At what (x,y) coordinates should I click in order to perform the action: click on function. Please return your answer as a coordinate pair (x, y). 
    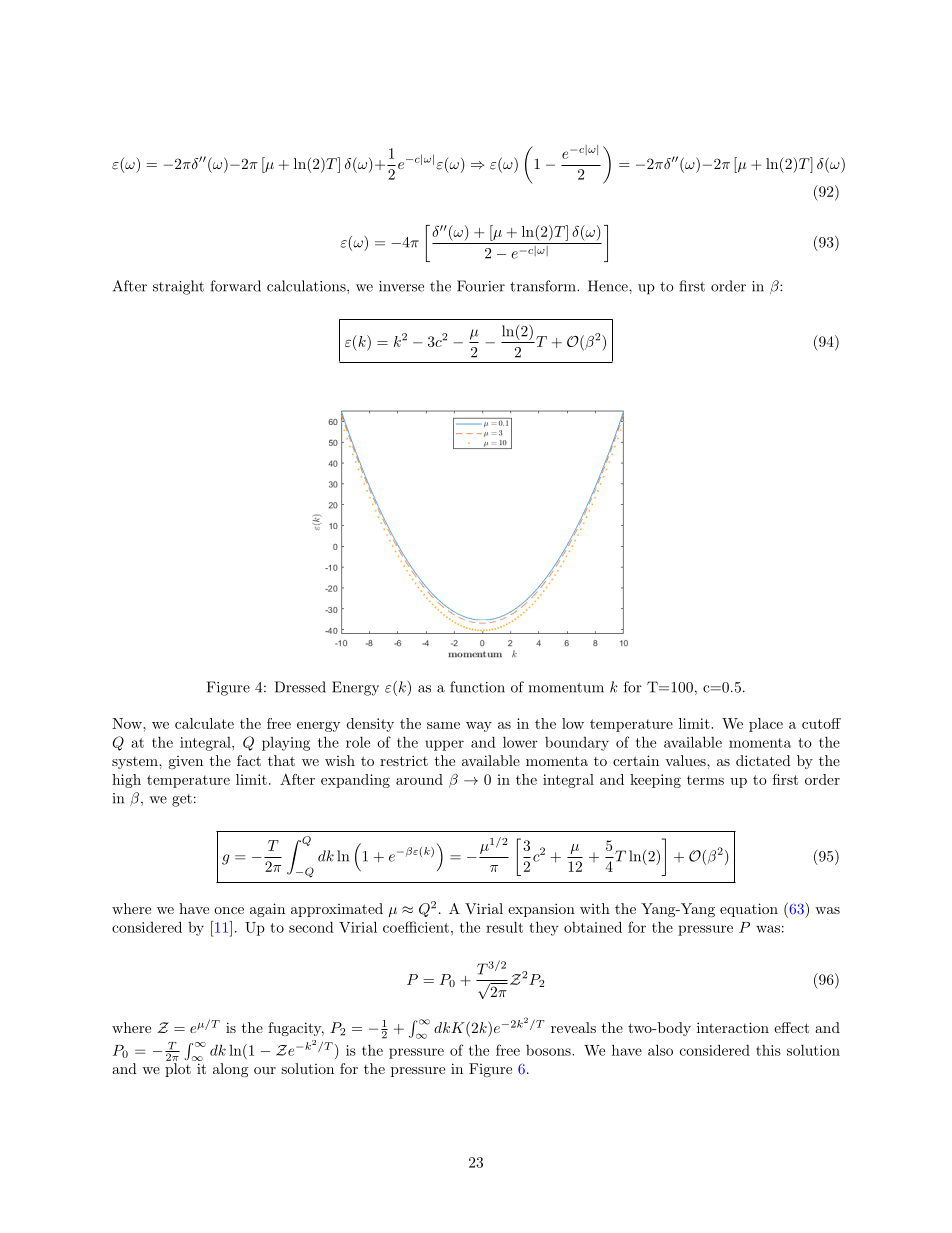
    Looking at the image, I should click on (477, 687).
